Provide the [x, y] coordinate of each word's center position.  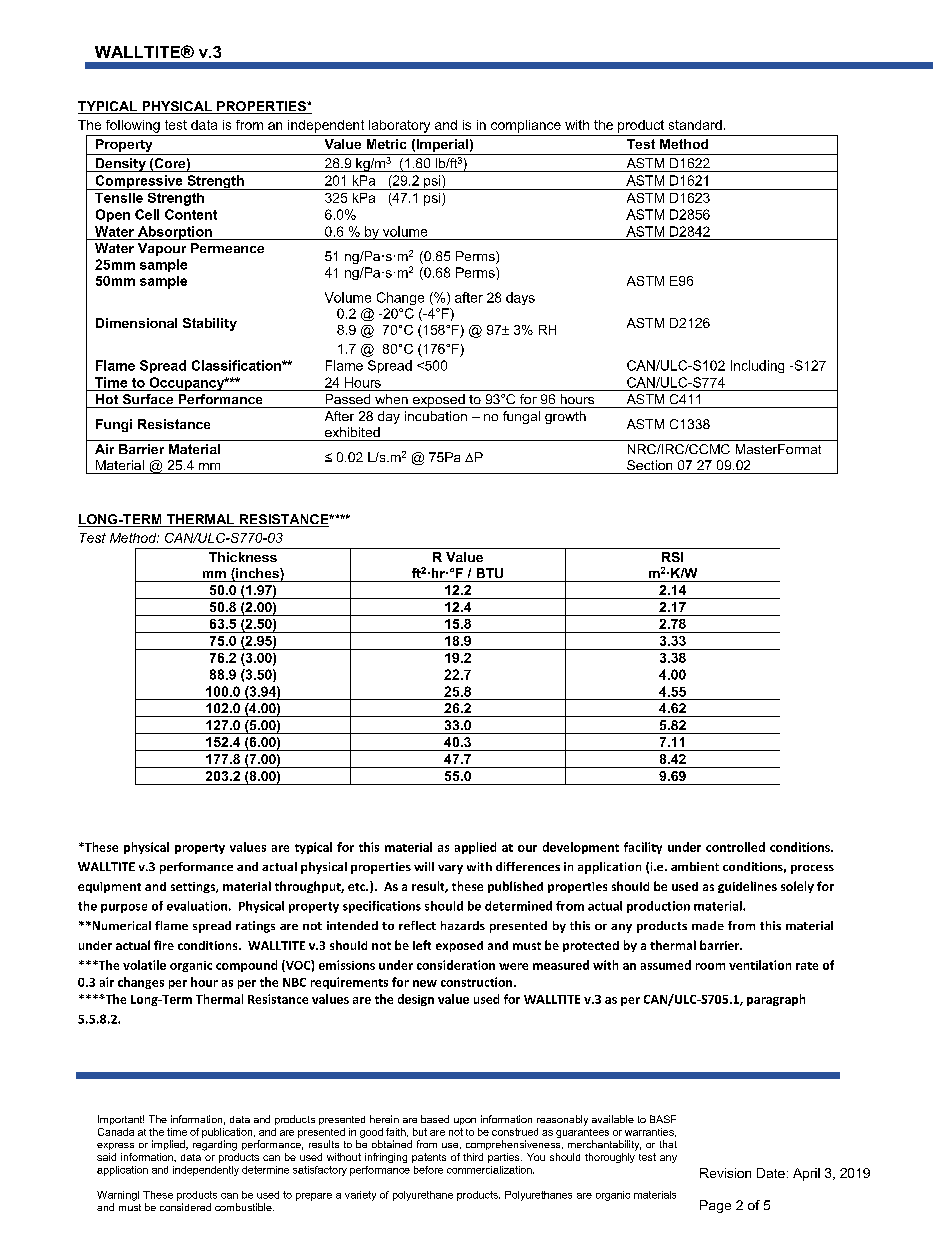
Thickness [243, 557]
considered [185, 1207]
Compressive [139, 182]
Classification [237, 365]
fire [164, 945]
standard [695, 125]
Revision [725, 1173]
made [708, 925]
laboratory [399, 126]
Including [757, 366]
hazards [463, 925]
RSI [672, 557]
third [473, 1157]
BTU [490, 573]
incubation [436, 416]
